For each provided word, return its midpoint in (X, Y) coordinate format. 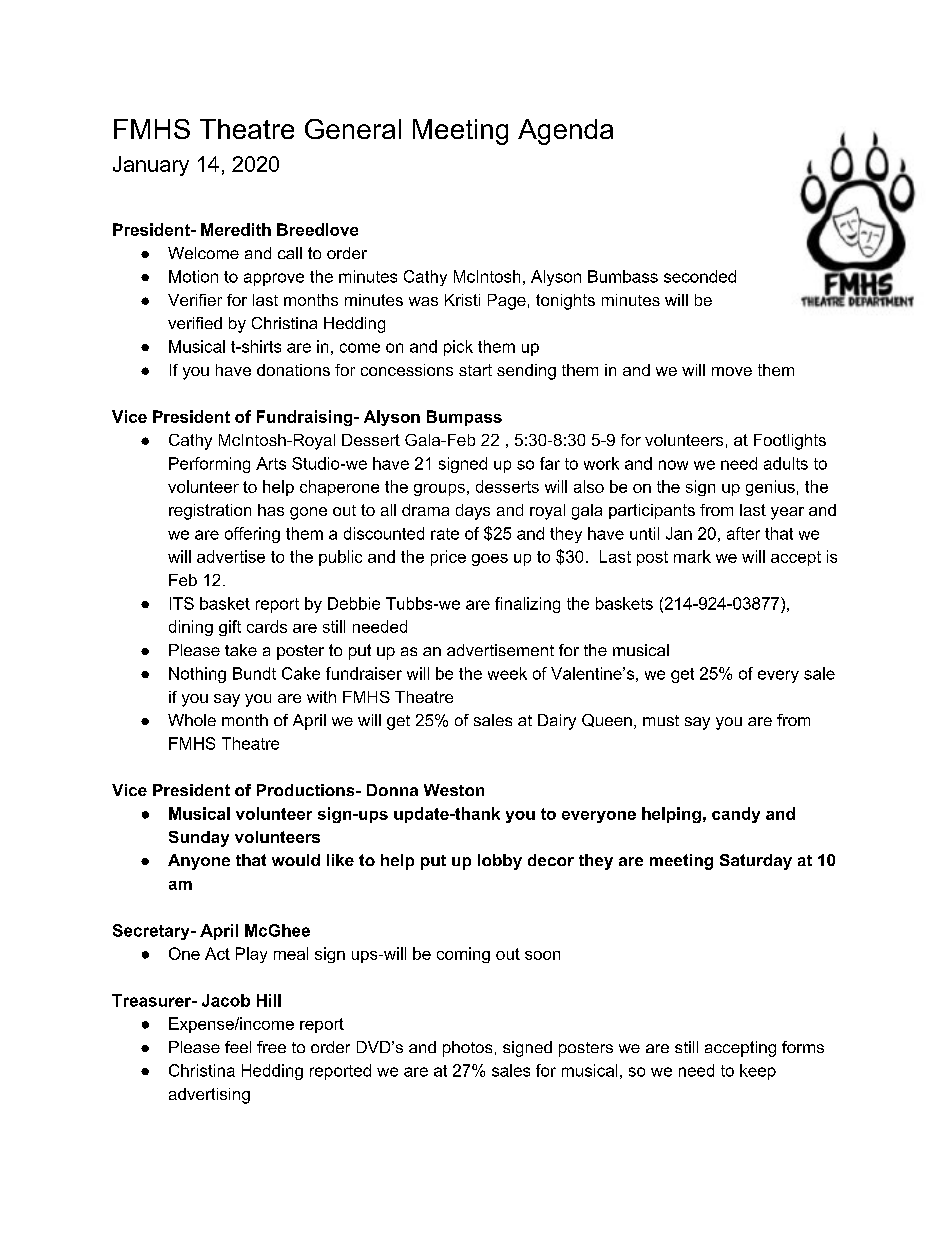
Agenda (565, 132)
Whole (192, 720)
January (151, 166)
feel (238, 1047)
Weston (454, 790)
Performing (209, 465)
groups (439, 490)
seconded (700, 276)
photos (467, 1049)
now (673, 465)
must (661, 720)
